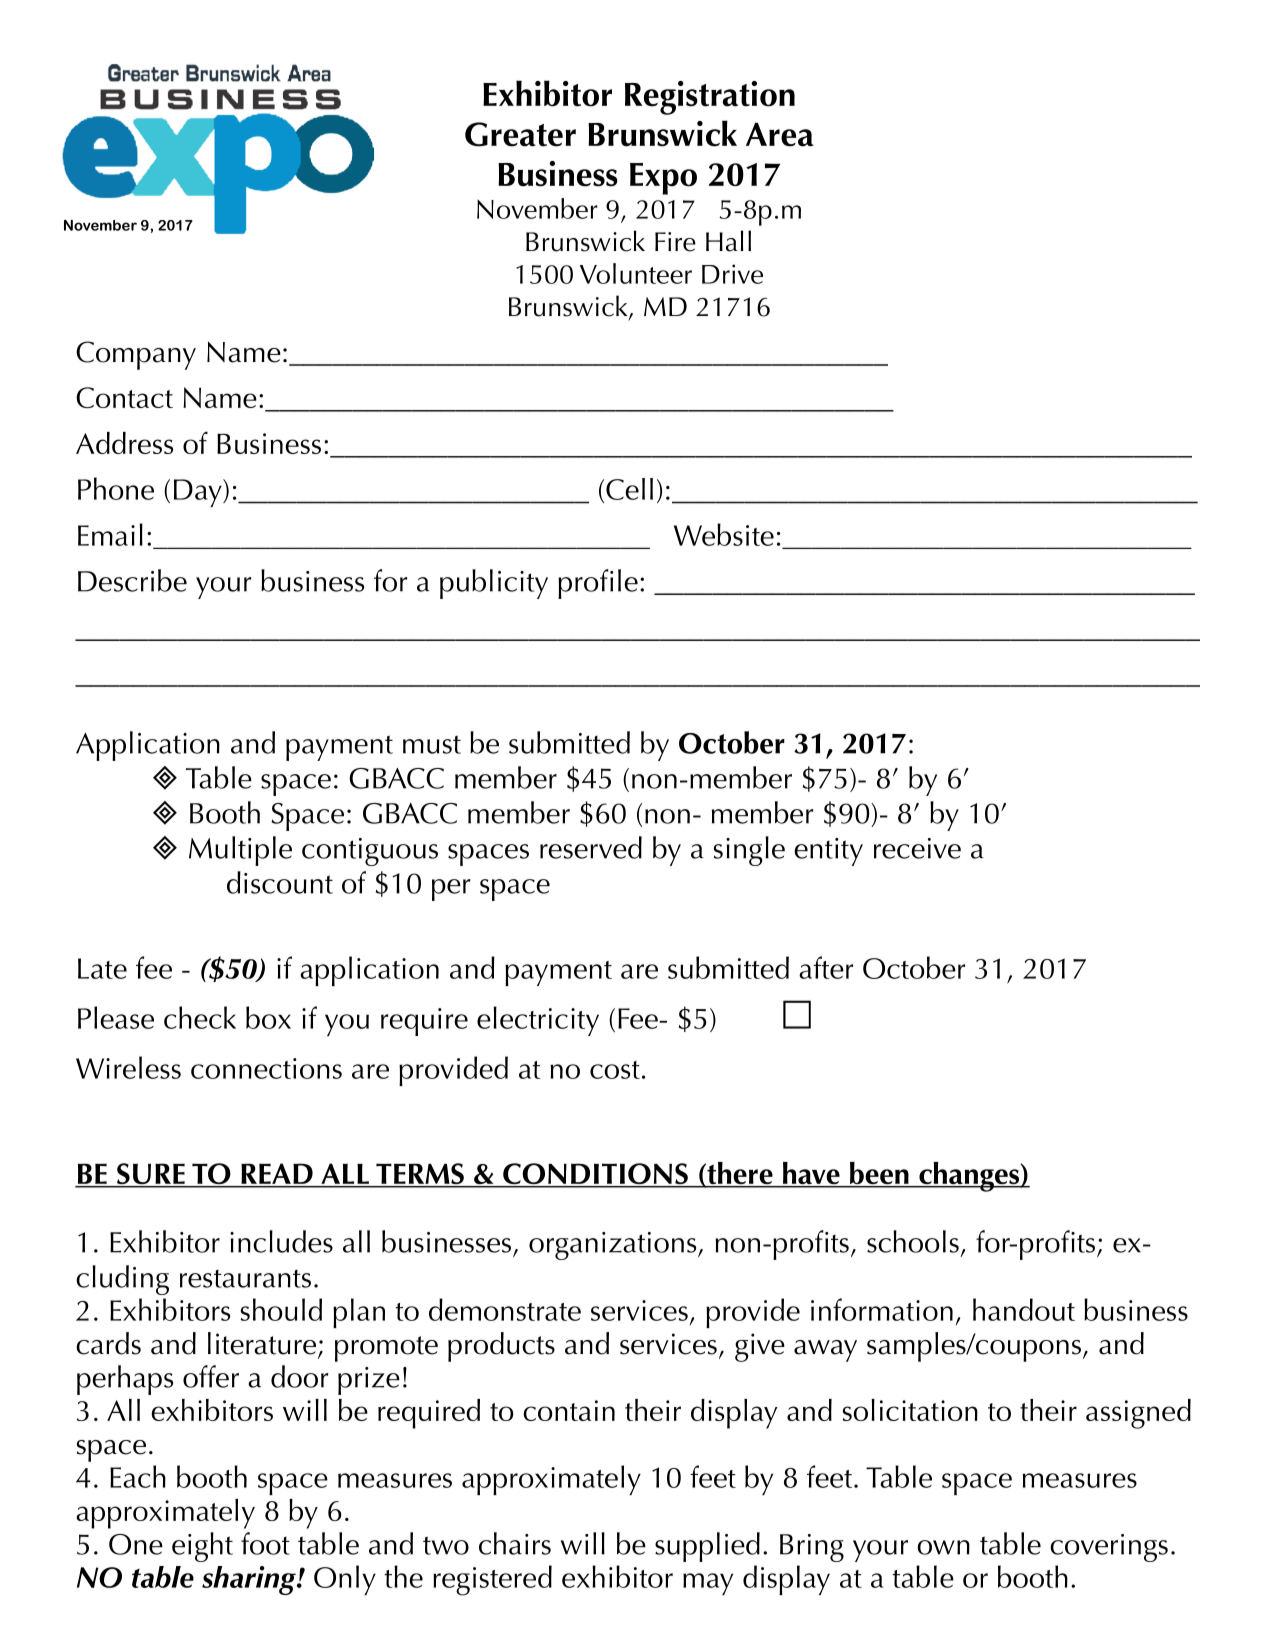 This image has height=1652, width=1277. I want to click on eight, so click(202, 1547).
